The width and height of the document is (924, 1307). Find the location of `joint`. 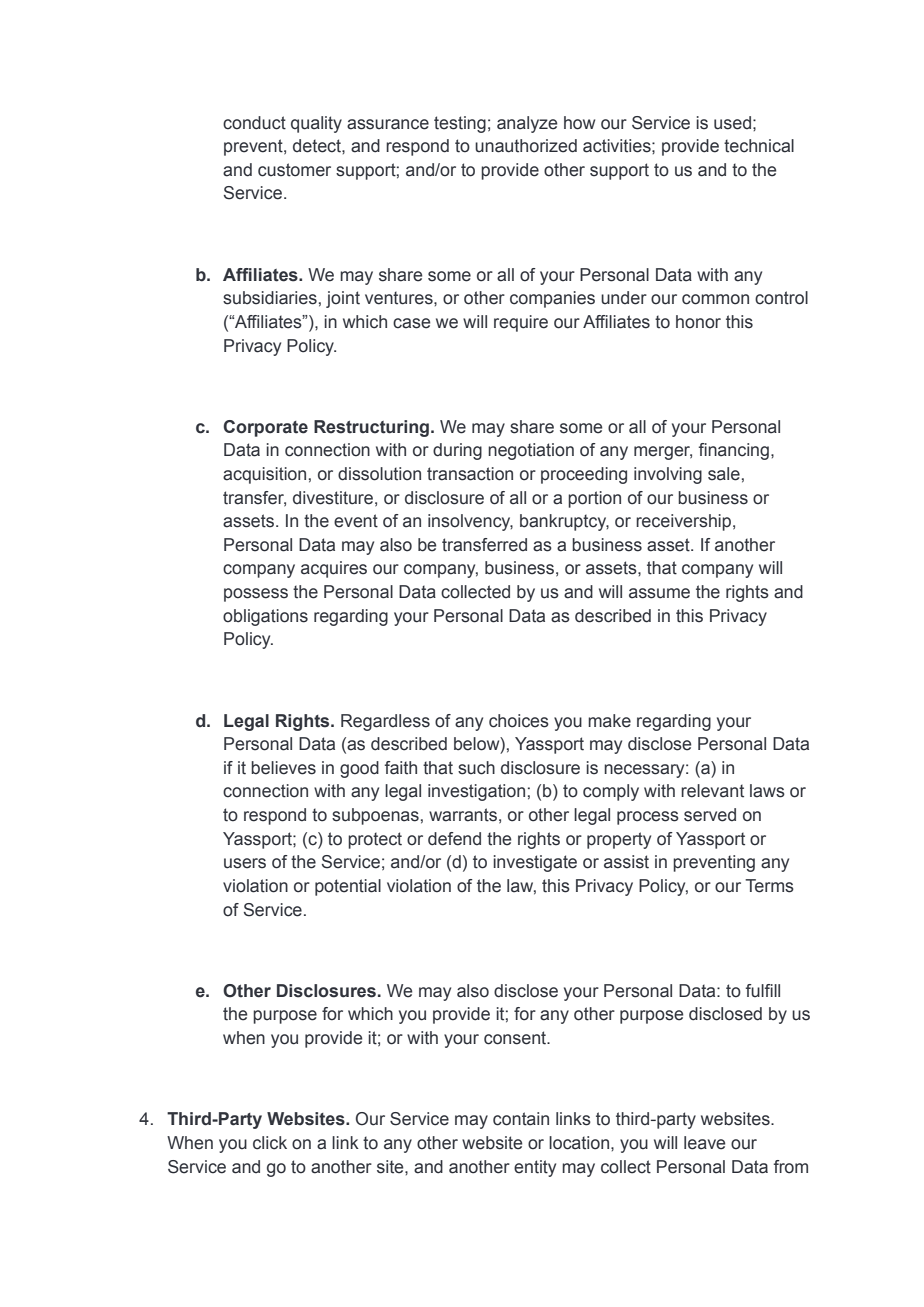

joint is located at coordinates (343, 299).
